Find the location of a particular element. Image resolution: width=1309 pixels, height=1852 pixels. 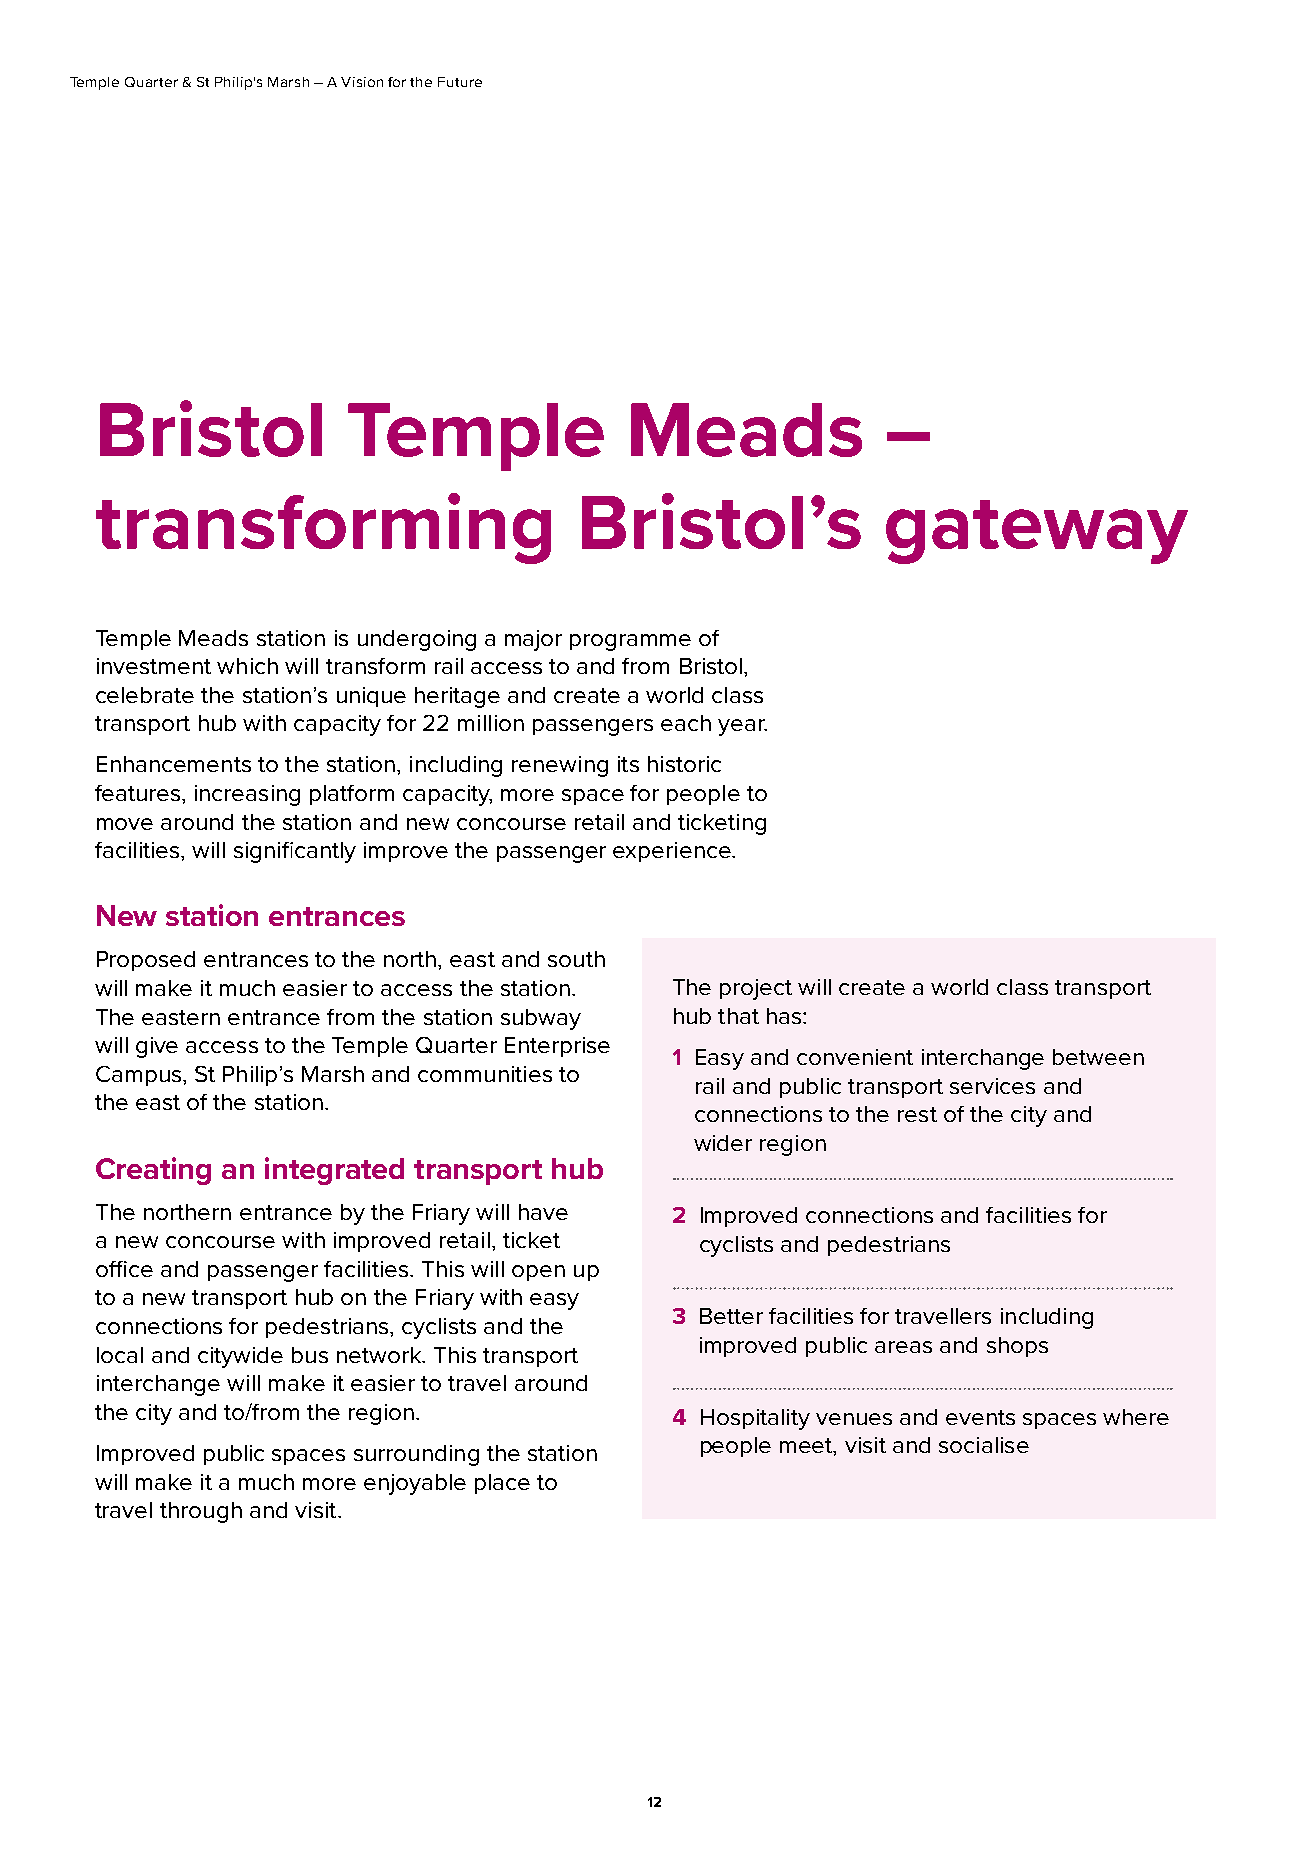

rest is located at coordinates (917, 1114).
